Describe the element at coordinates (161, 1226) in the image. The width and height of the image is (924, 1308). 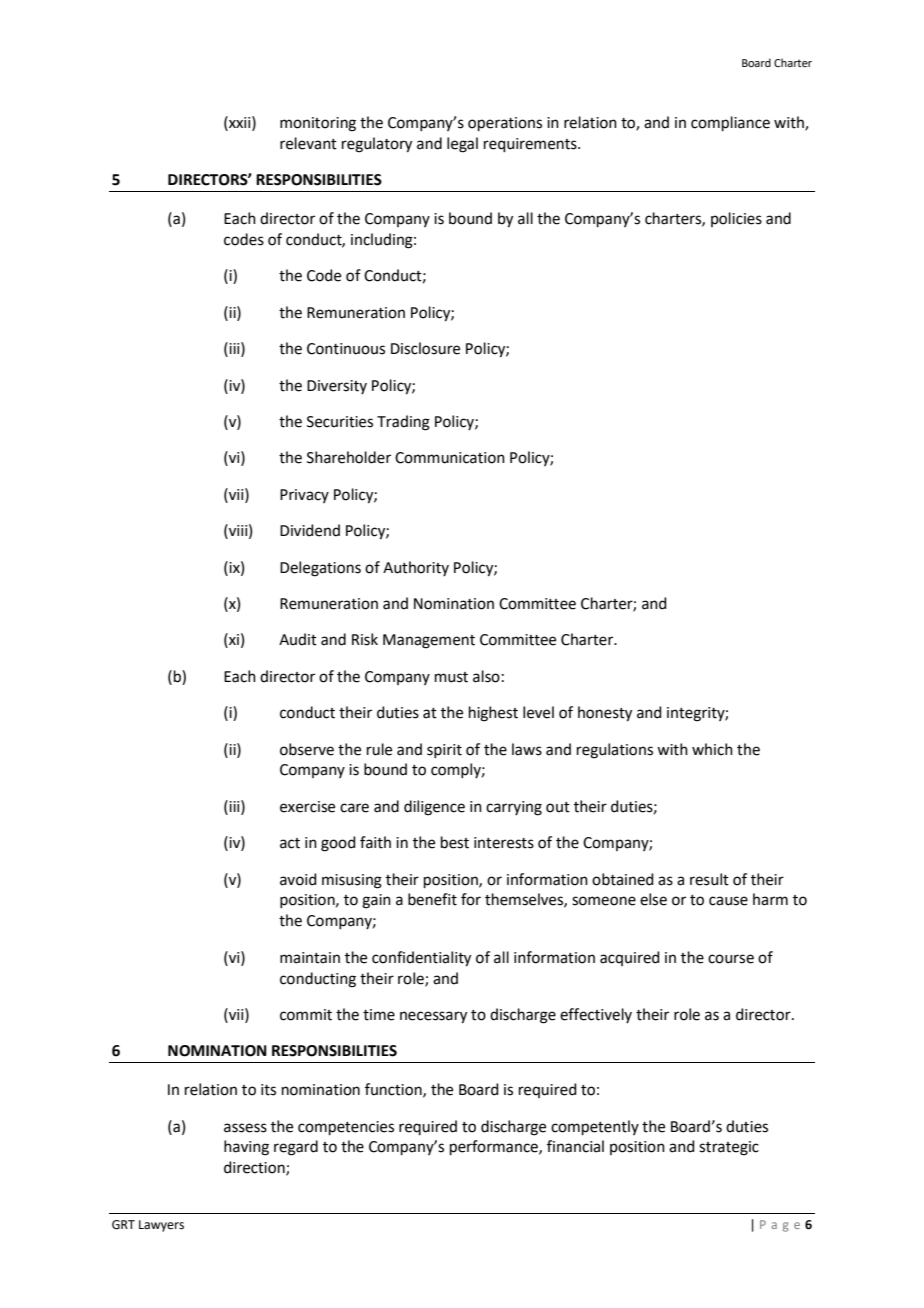
I see `Lawyers` at that location.
